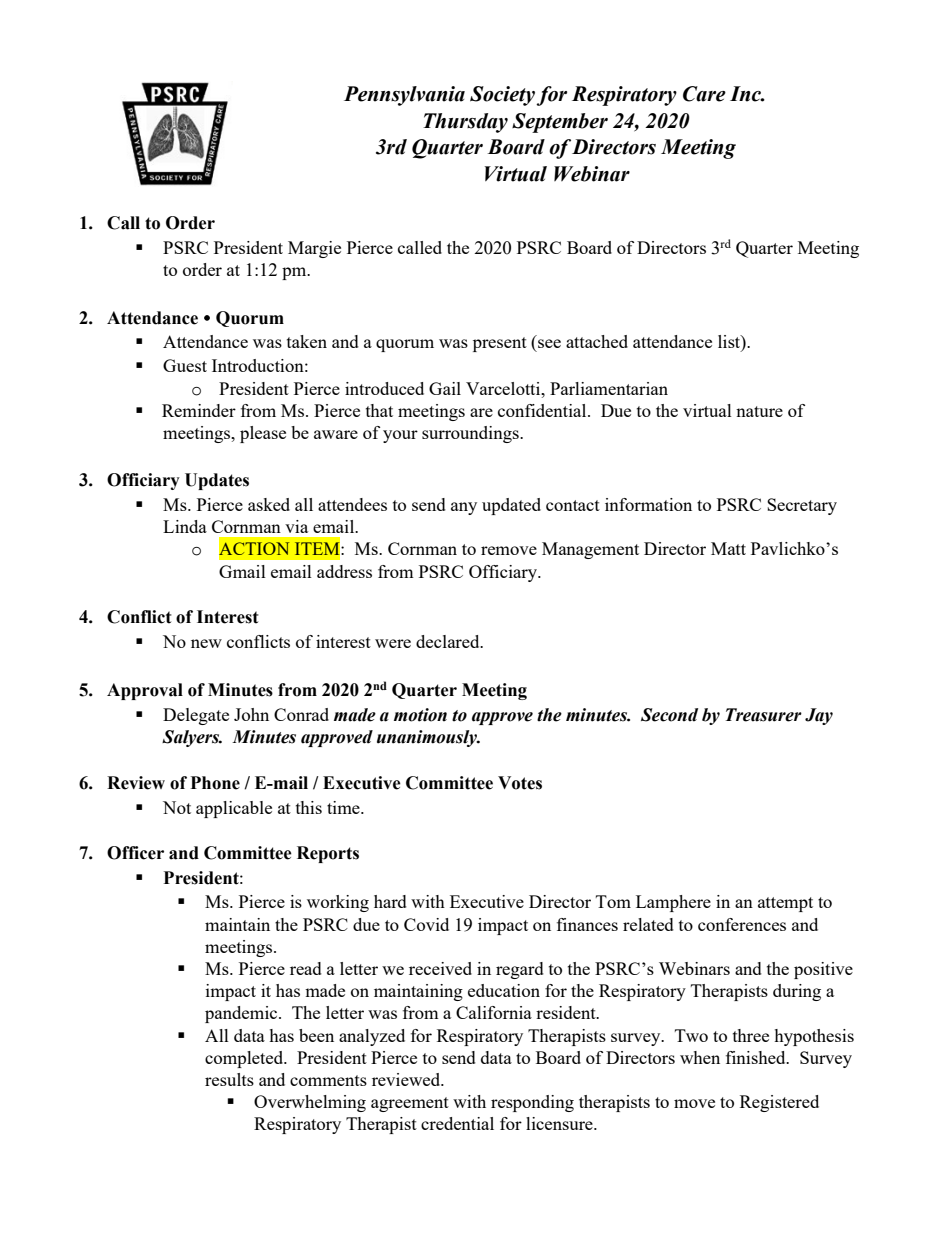  I want to click on Thursday, so click(465, 123).
